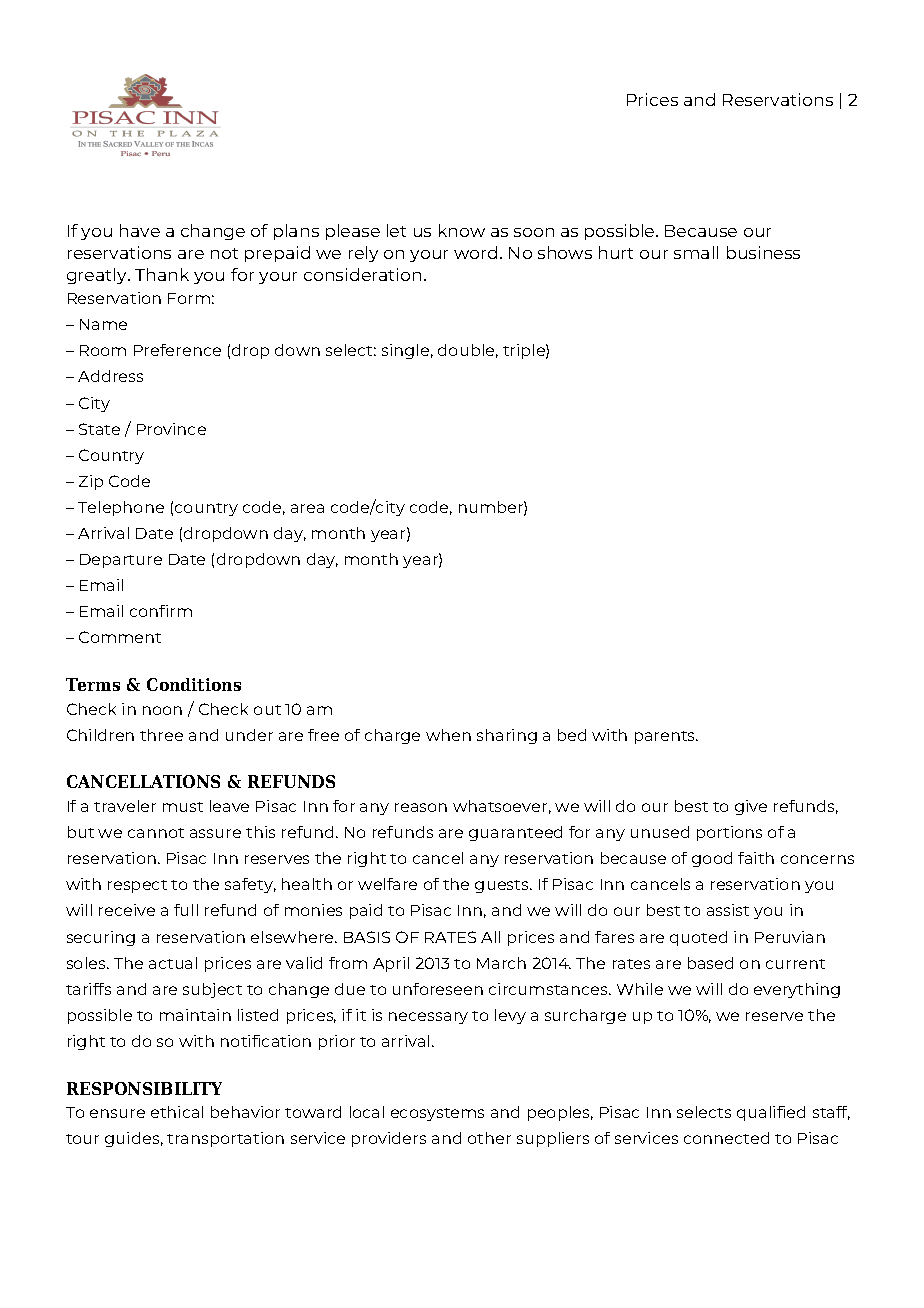 This screenshot has width=924, height=1308. I want to click on reason, so click(421, 807).
